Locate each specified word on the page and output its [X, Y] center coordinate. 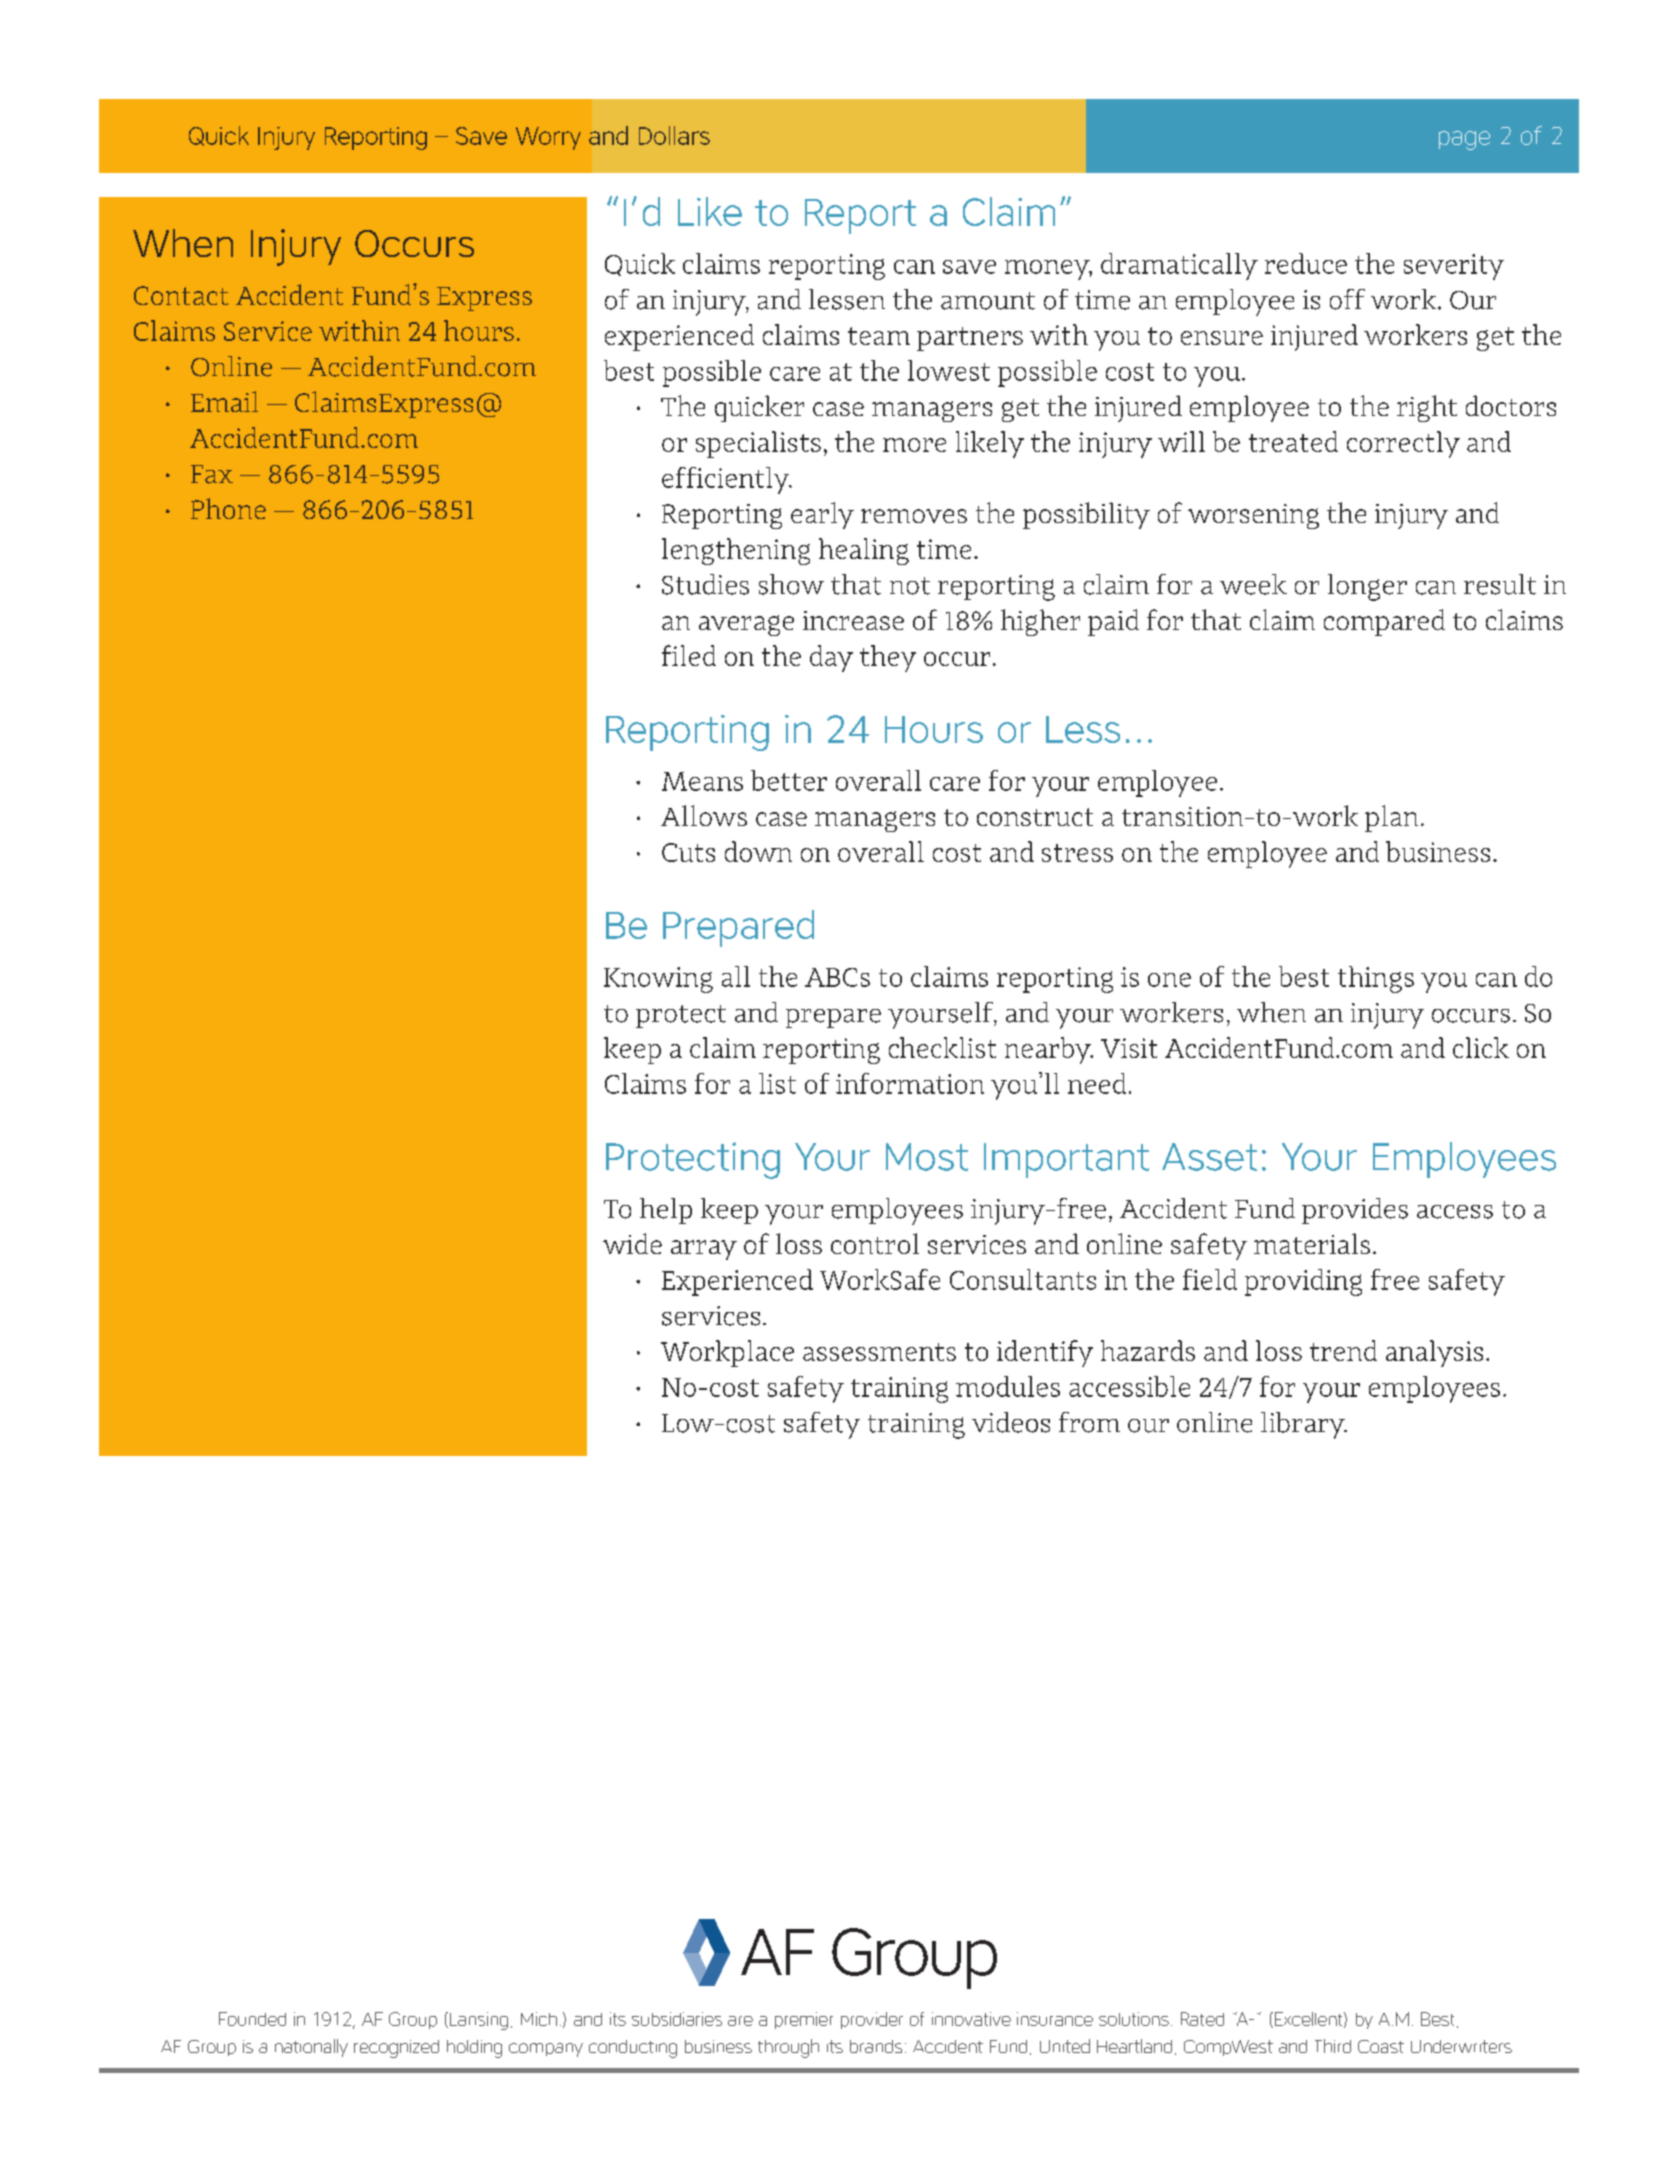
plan [1391, 818]
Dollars [674, 135]
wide [632, 1243]
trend [1343, 1350]
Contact [181, 295]
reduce [1306, 263]
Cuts [688, 852]
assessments [879, 1352]
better [789, 780]
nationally [311, 2048]
